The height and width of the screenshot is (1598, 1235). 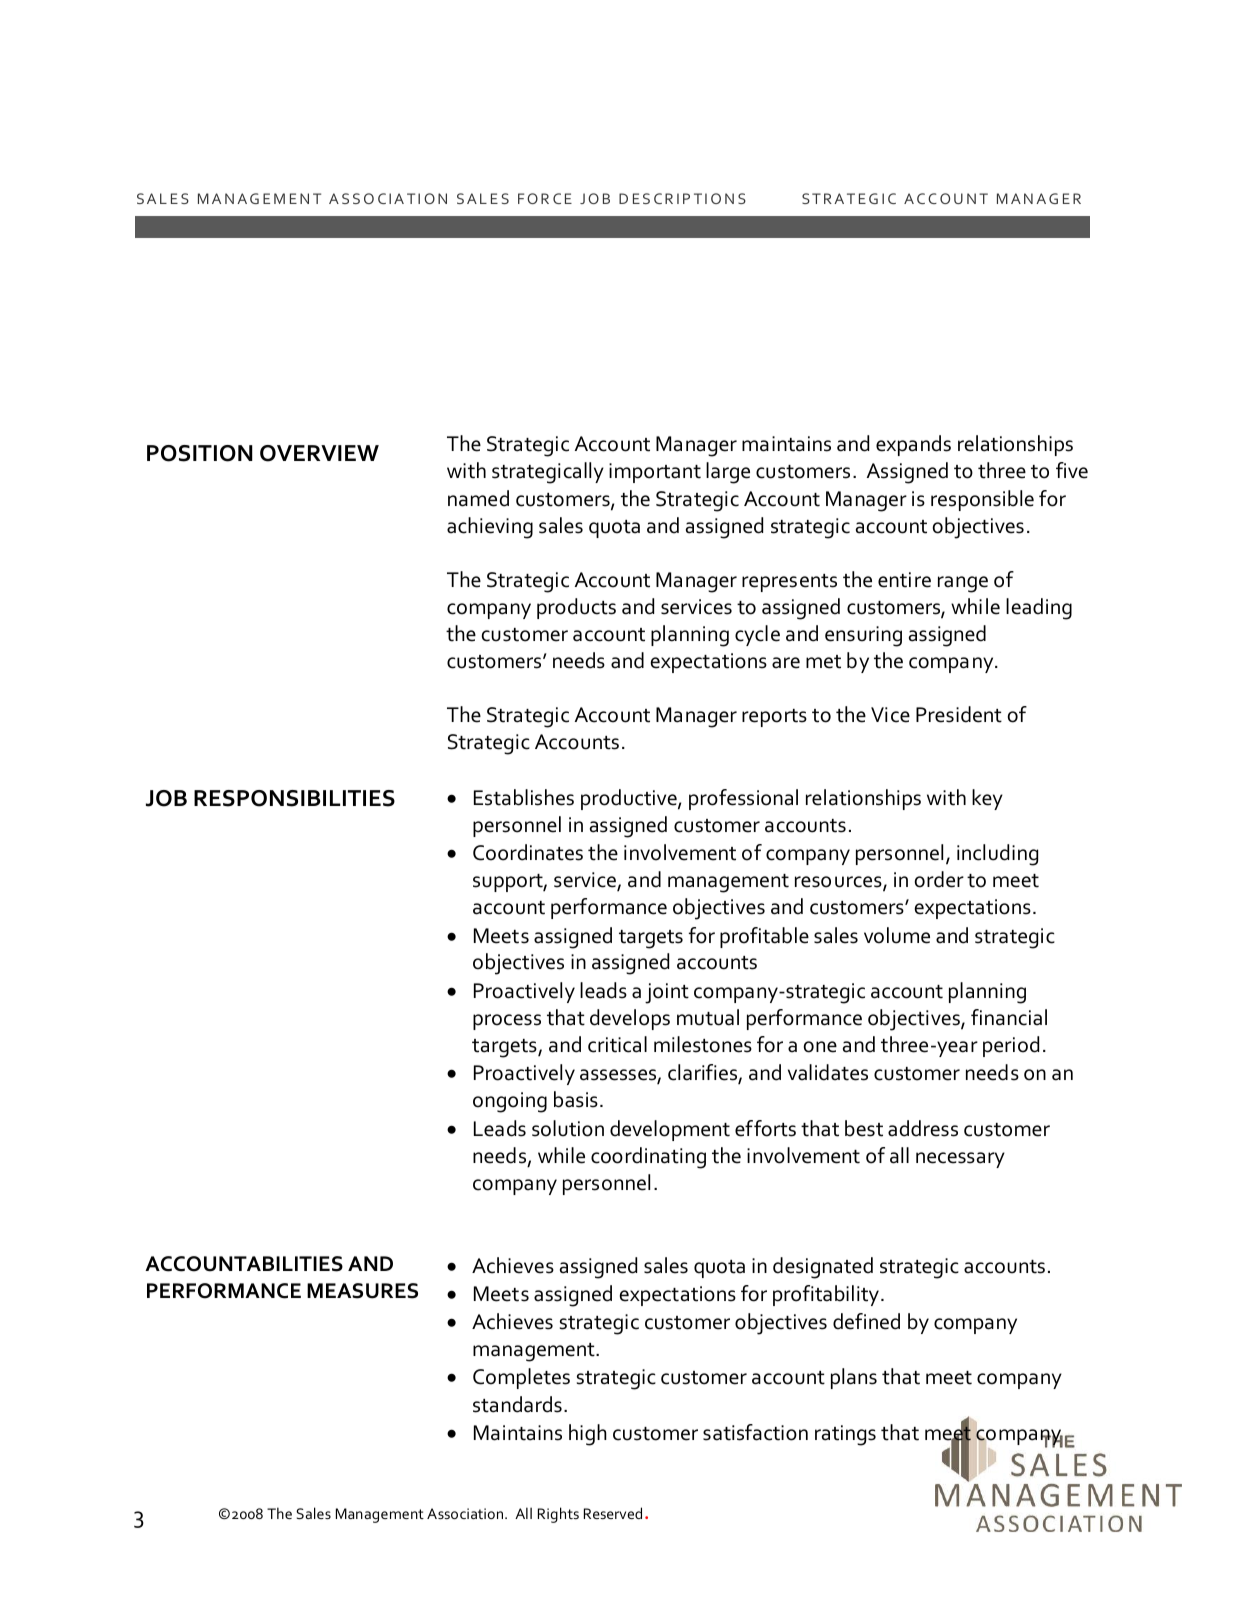 What do you see at coordinates (1009, 1017) in the screenshot?
I see `financial` at bounding box center [1009, 1017].
